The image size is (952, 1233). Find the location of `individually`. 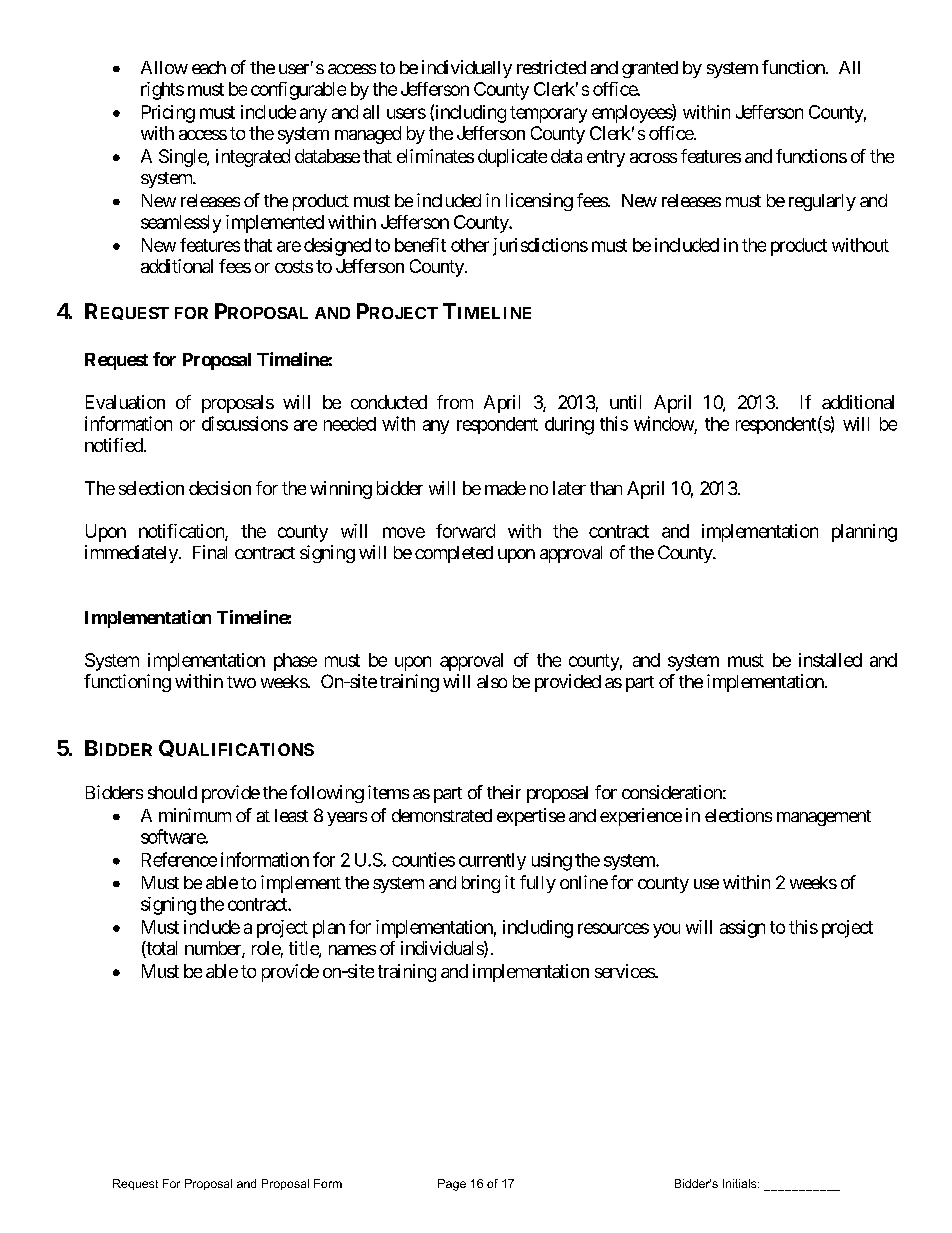

individually is located at coordinates (467, 69).
